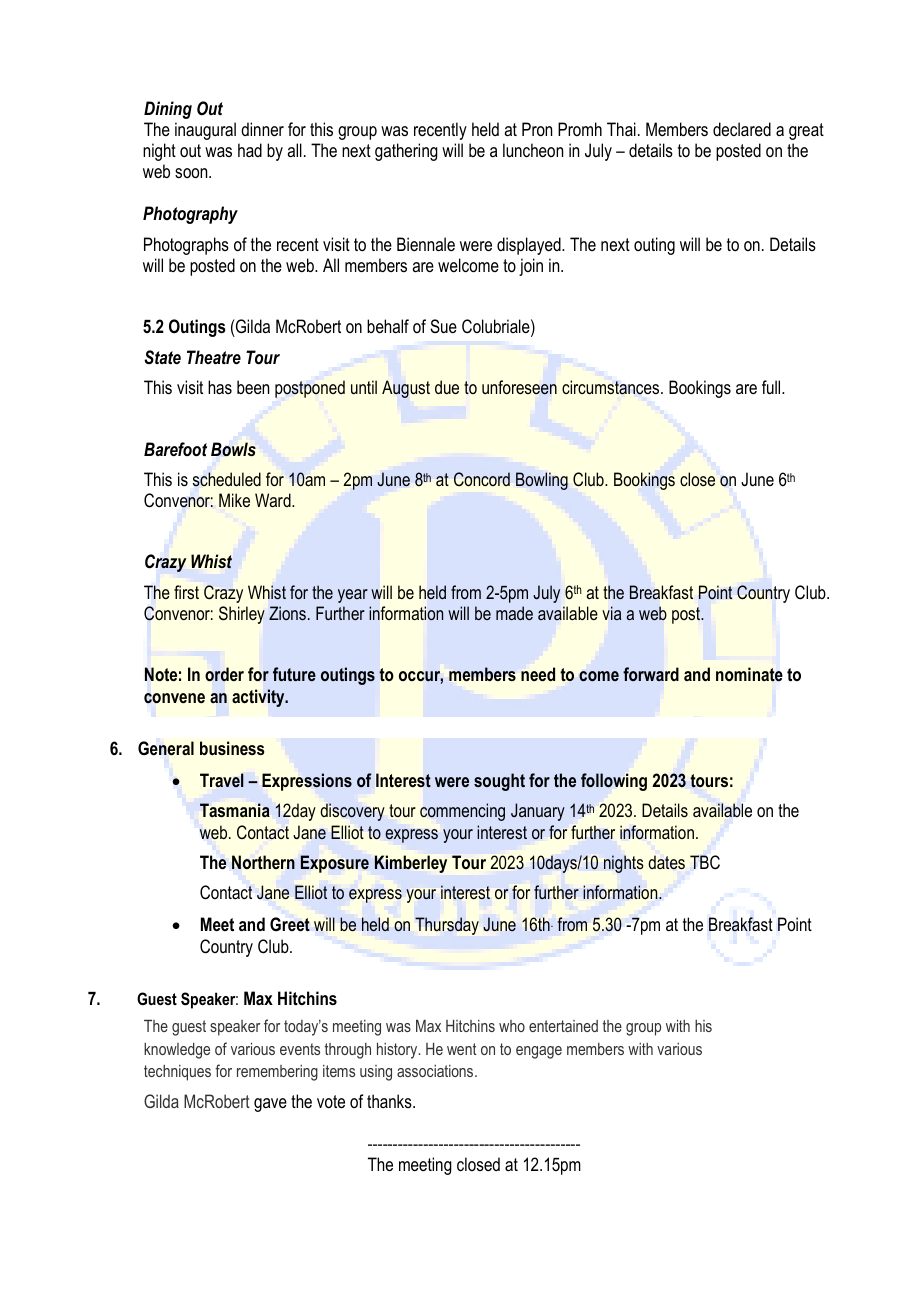 The height and width of the document is (1308, 924). Describe the element at coordinates (514, 613) in the document. I see `made` at that location.
